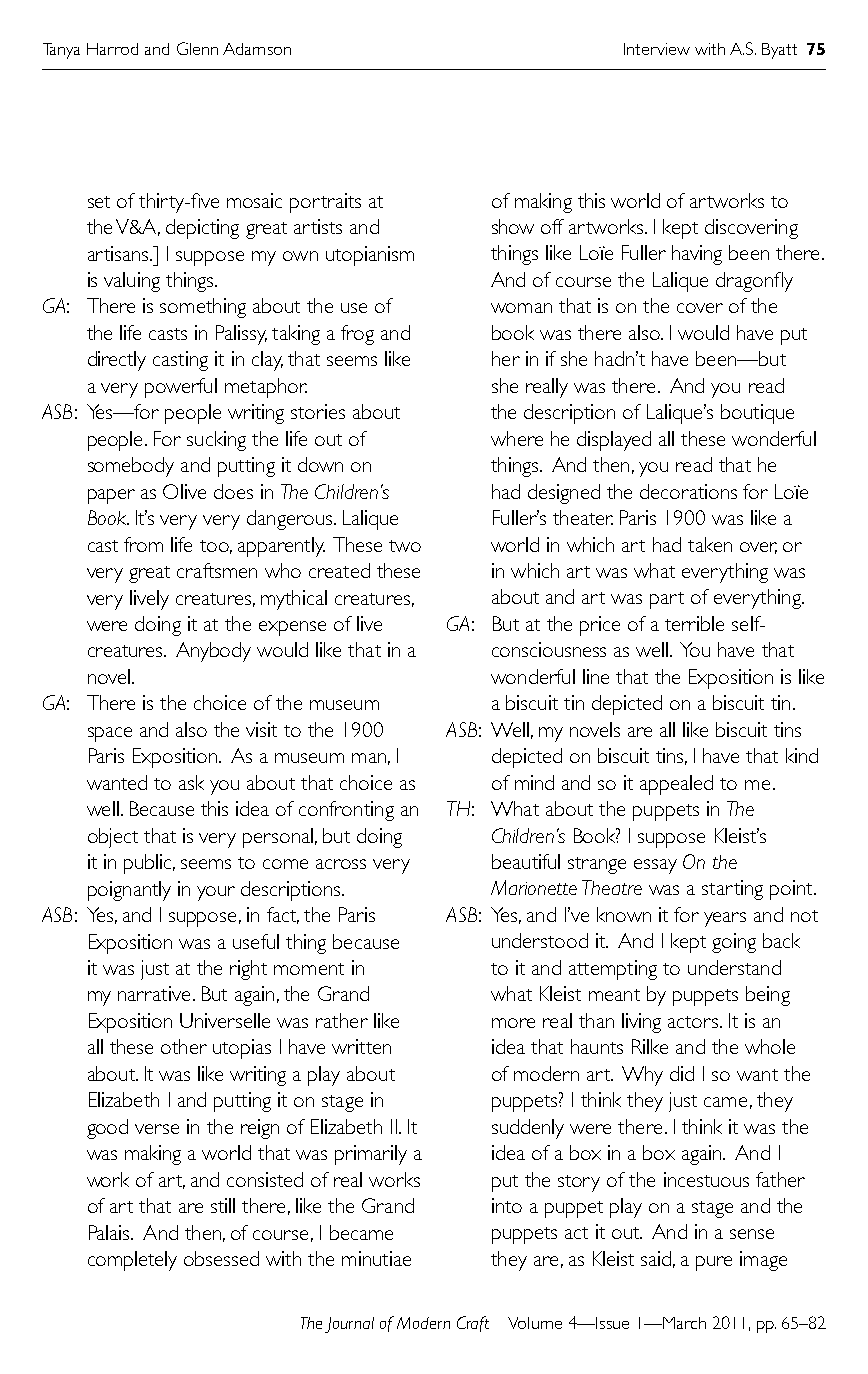  Describe the element at coordinates (110, 734) in the image. I see `space` at that location.
